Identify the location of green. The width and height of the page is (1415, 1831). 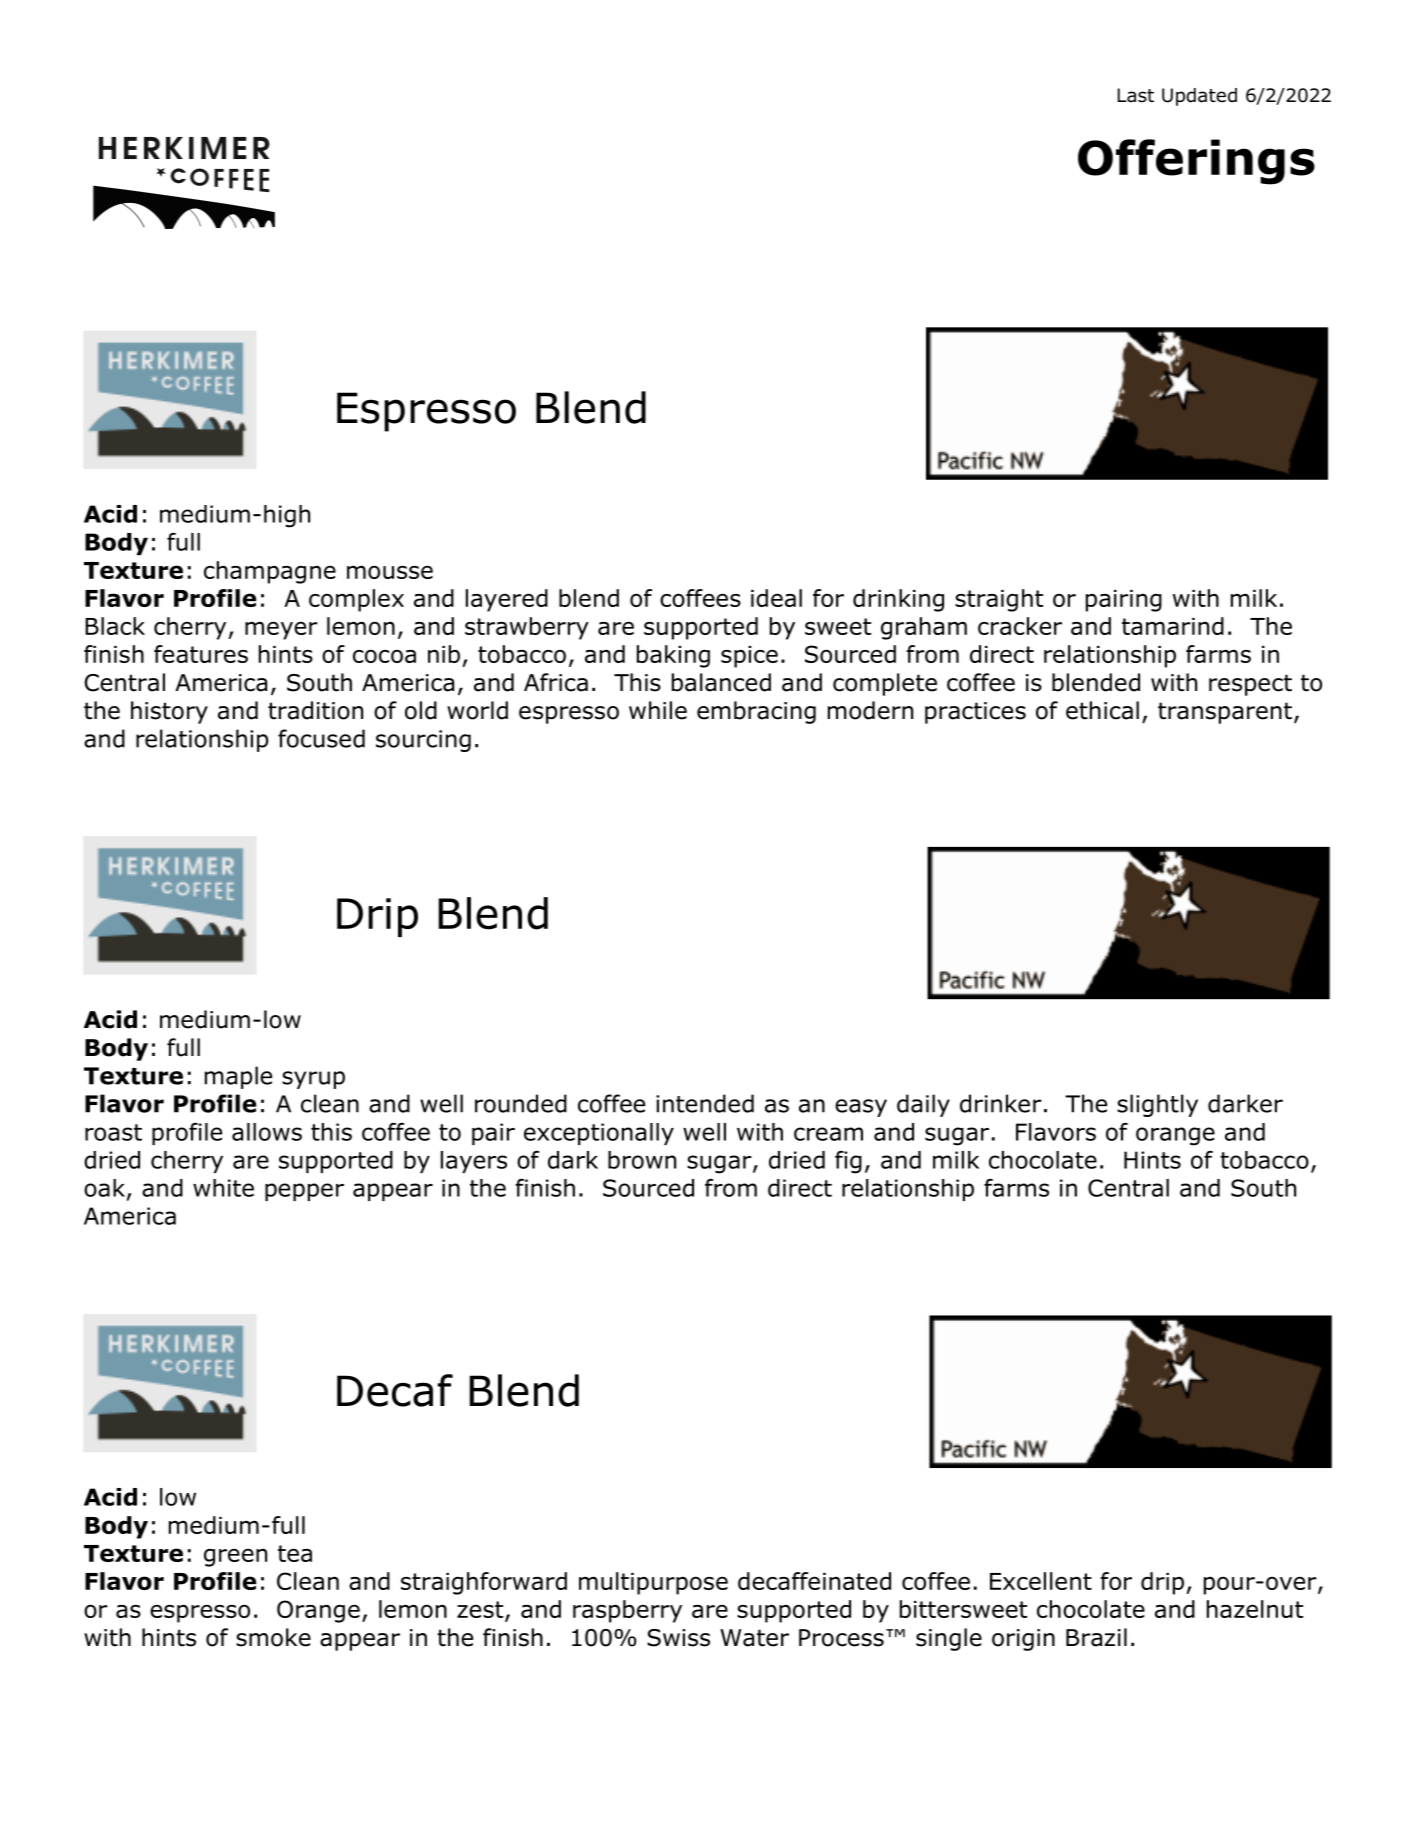
(235, 1557).
